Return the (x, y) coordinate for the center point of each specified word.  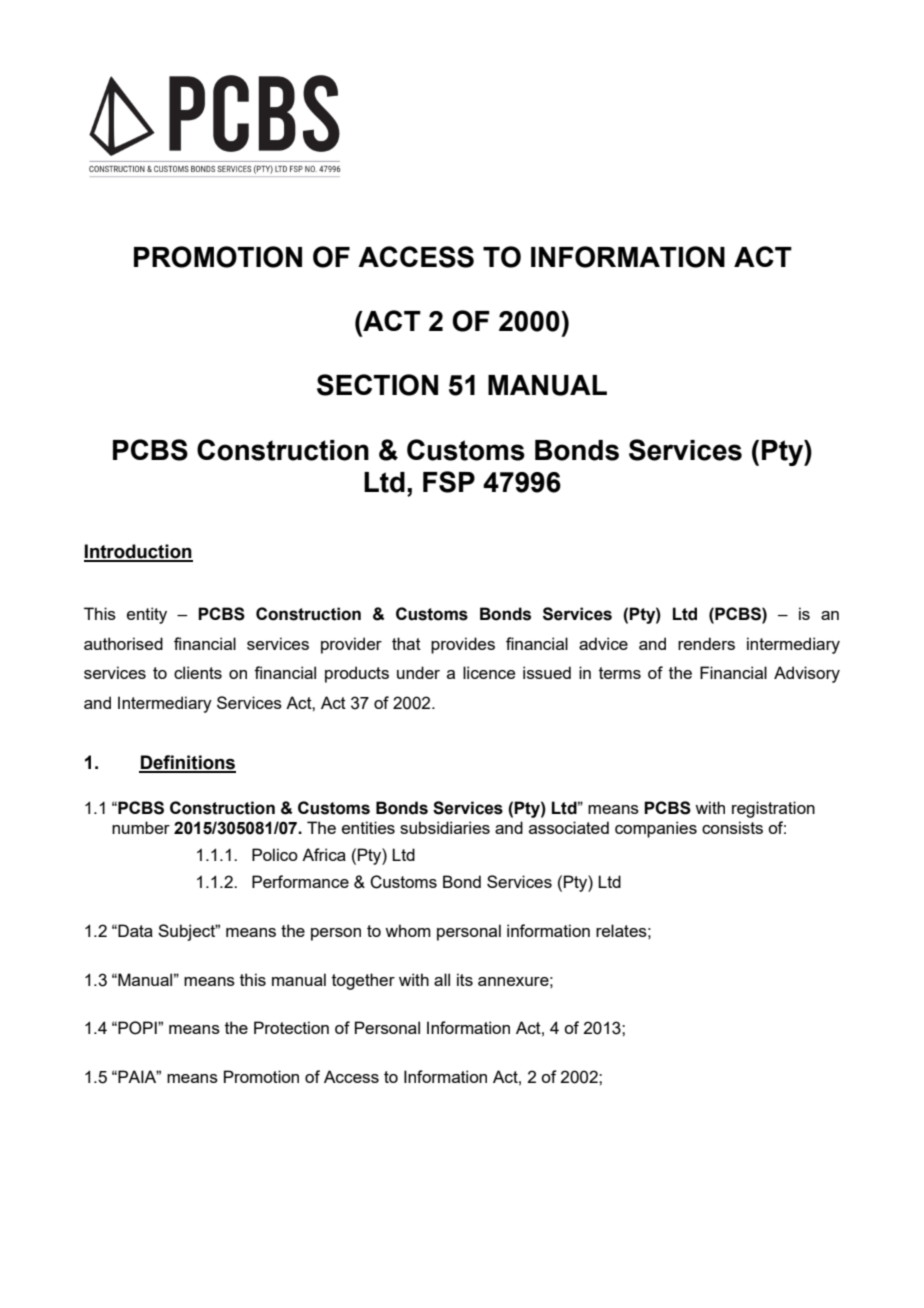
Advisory (807, 674)
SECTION (377, 385)
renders (706, 643)
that (406, 643)
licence (489, 672)
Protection (291, 1027)
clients (198, 672)
